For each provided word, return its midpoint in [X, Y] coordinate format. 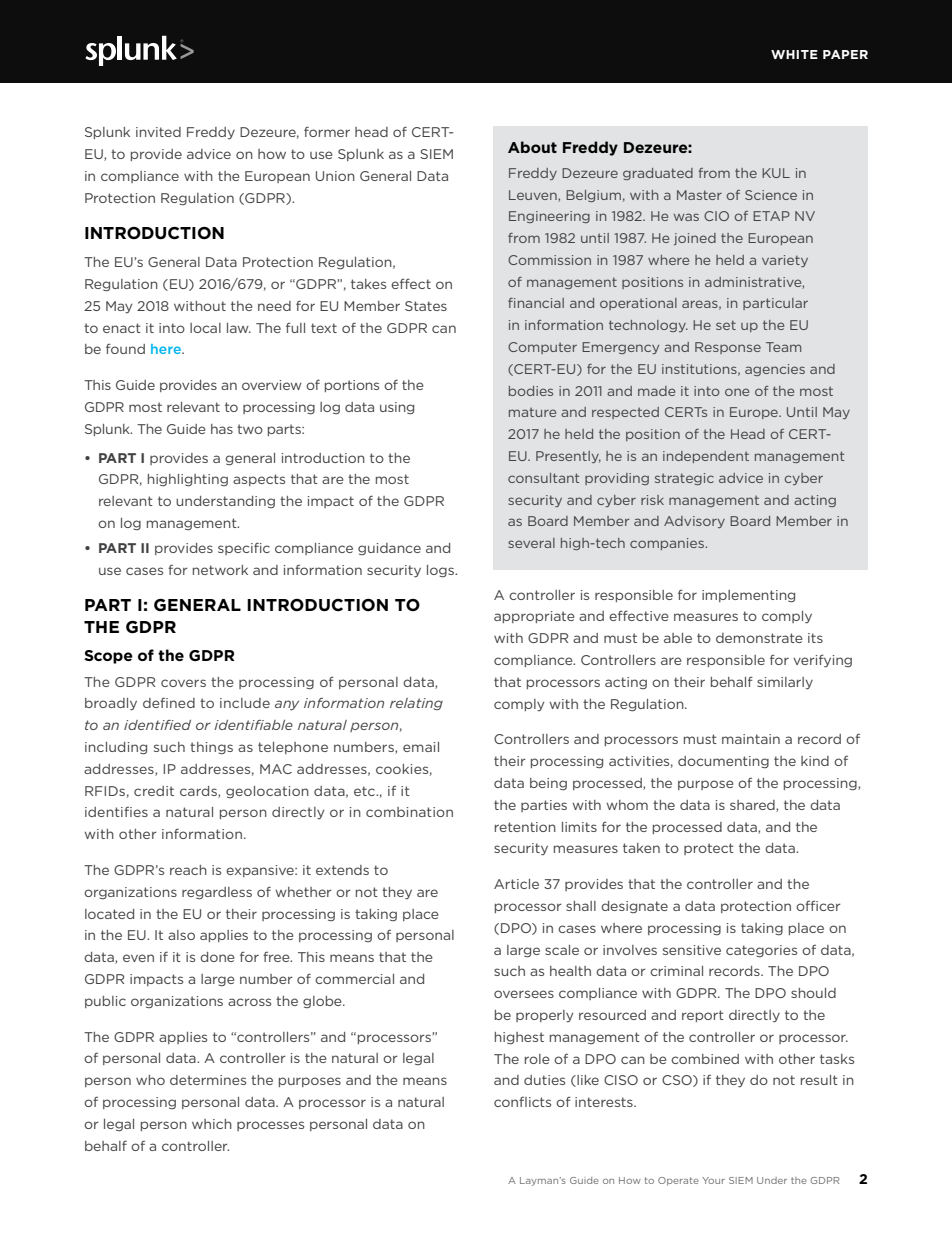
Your [713, 1180]
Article [516, 884]
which [212, 1124]
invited [158, 132]
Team [783, 347]
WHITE [794, 54]
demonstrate [759, 638]
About [532, 147]
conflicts [522, 1102]
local [205, 328]
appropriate [534, 617]
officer [818, 906]
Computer [542, 348]
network [220, 570]
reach [188, 870]
